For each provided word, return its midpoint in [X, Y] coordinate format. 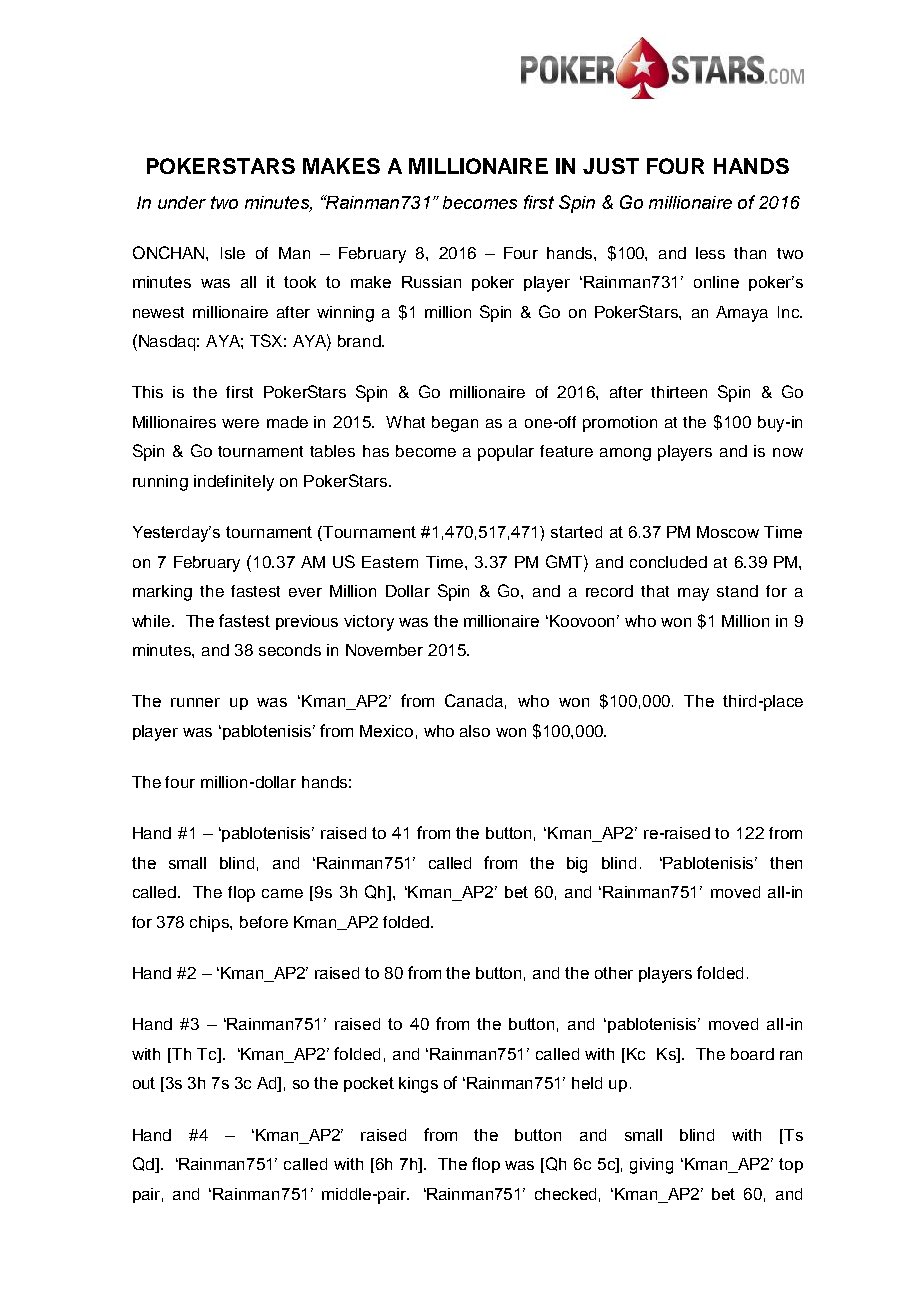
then [786, 863]
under [182, 202]
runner [195, 702]
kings [418, 1085]
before [264, 922]
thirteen [679, 392]
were [240, 423]
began [455, 424]
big [577, 865]
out [144, 1083]
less [710, 253]
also [475, 731]
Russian [431, 282]
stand [737, 591]
